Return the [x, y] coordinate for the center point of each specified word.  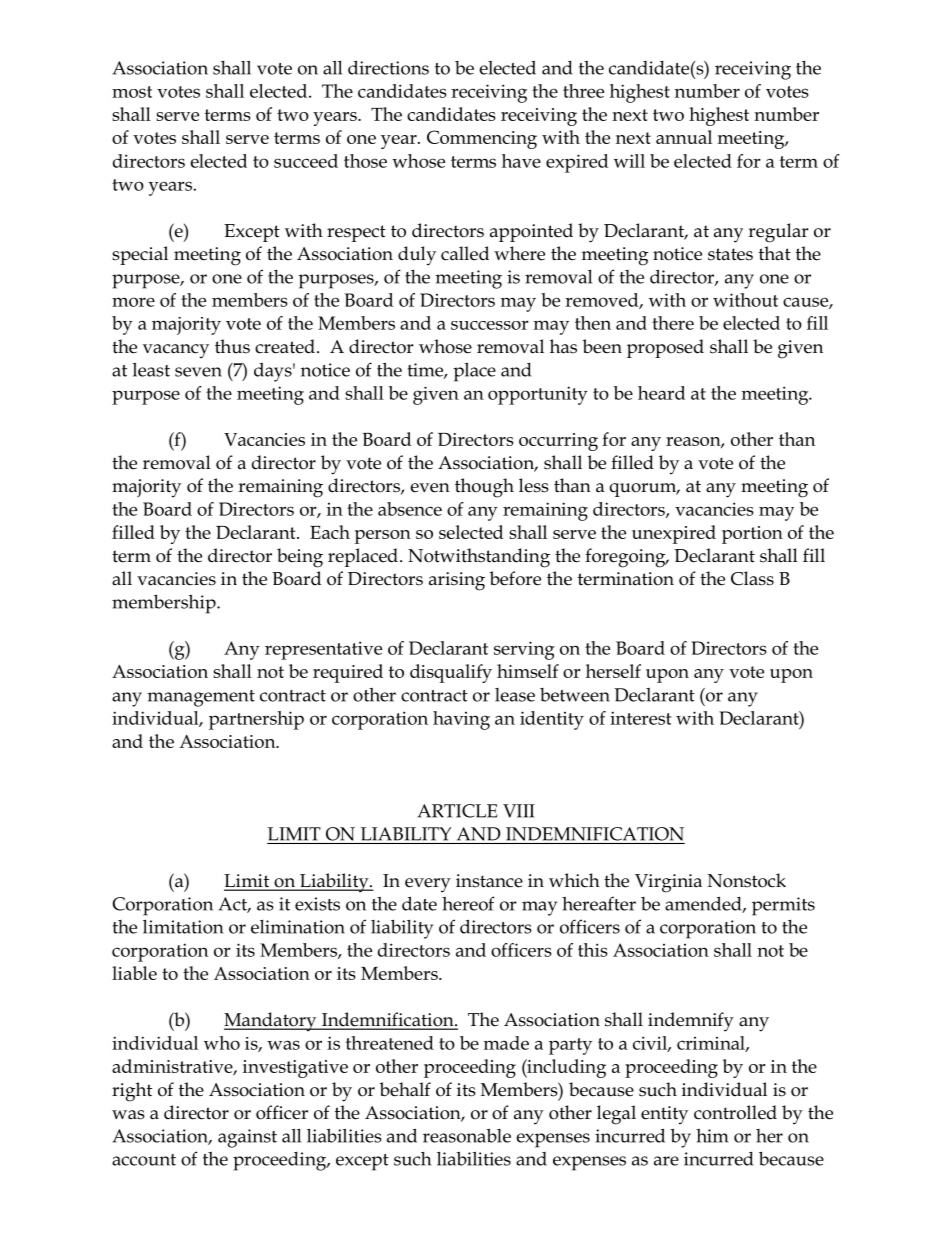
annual [684, 137]
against [247, 1138]
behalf [405, 1089]
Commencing [482, 139]
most [132, 92]
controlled [735, 1112]
